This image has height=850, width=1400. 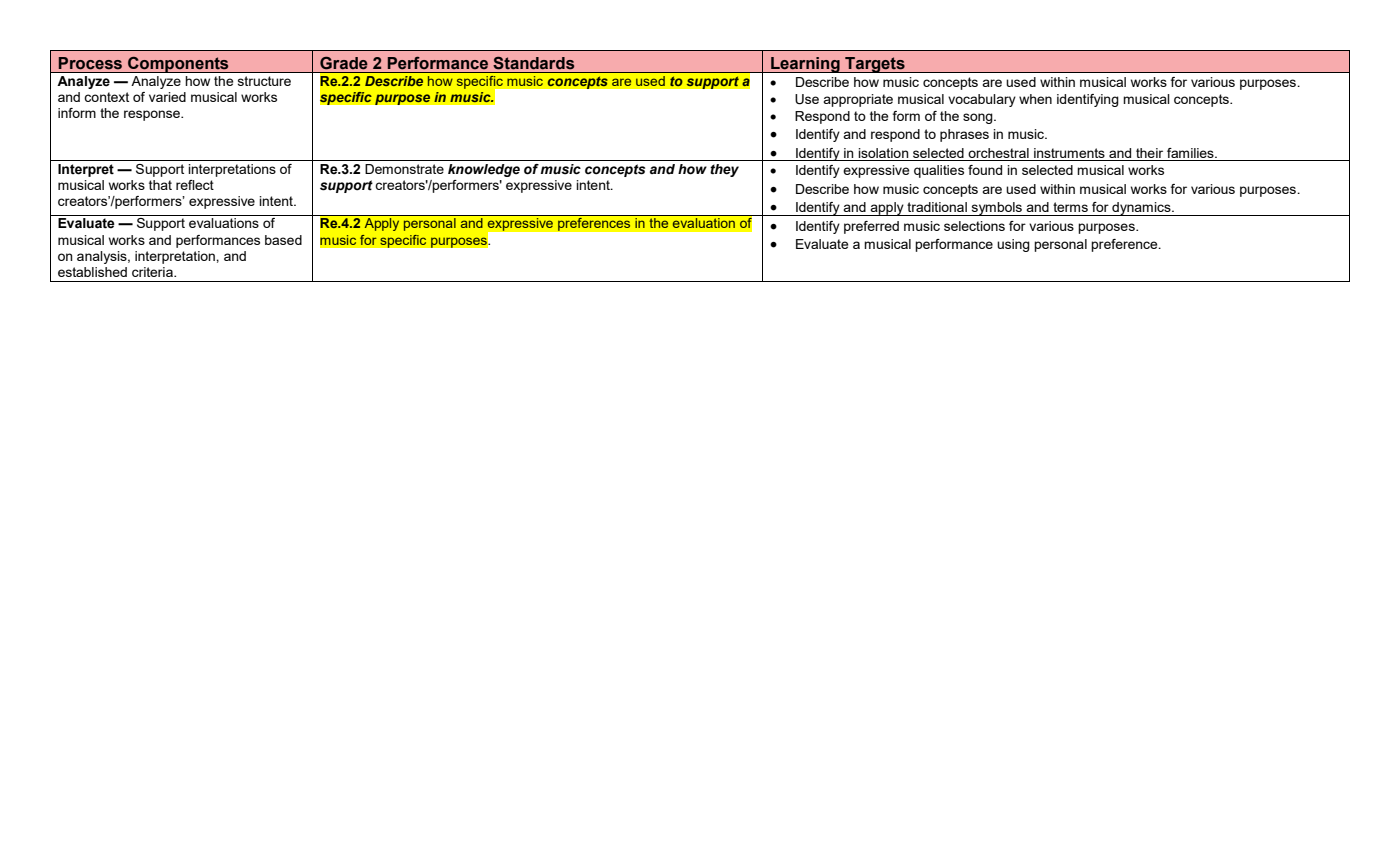 I want to click on Standards, so click(x=533, y=63).
